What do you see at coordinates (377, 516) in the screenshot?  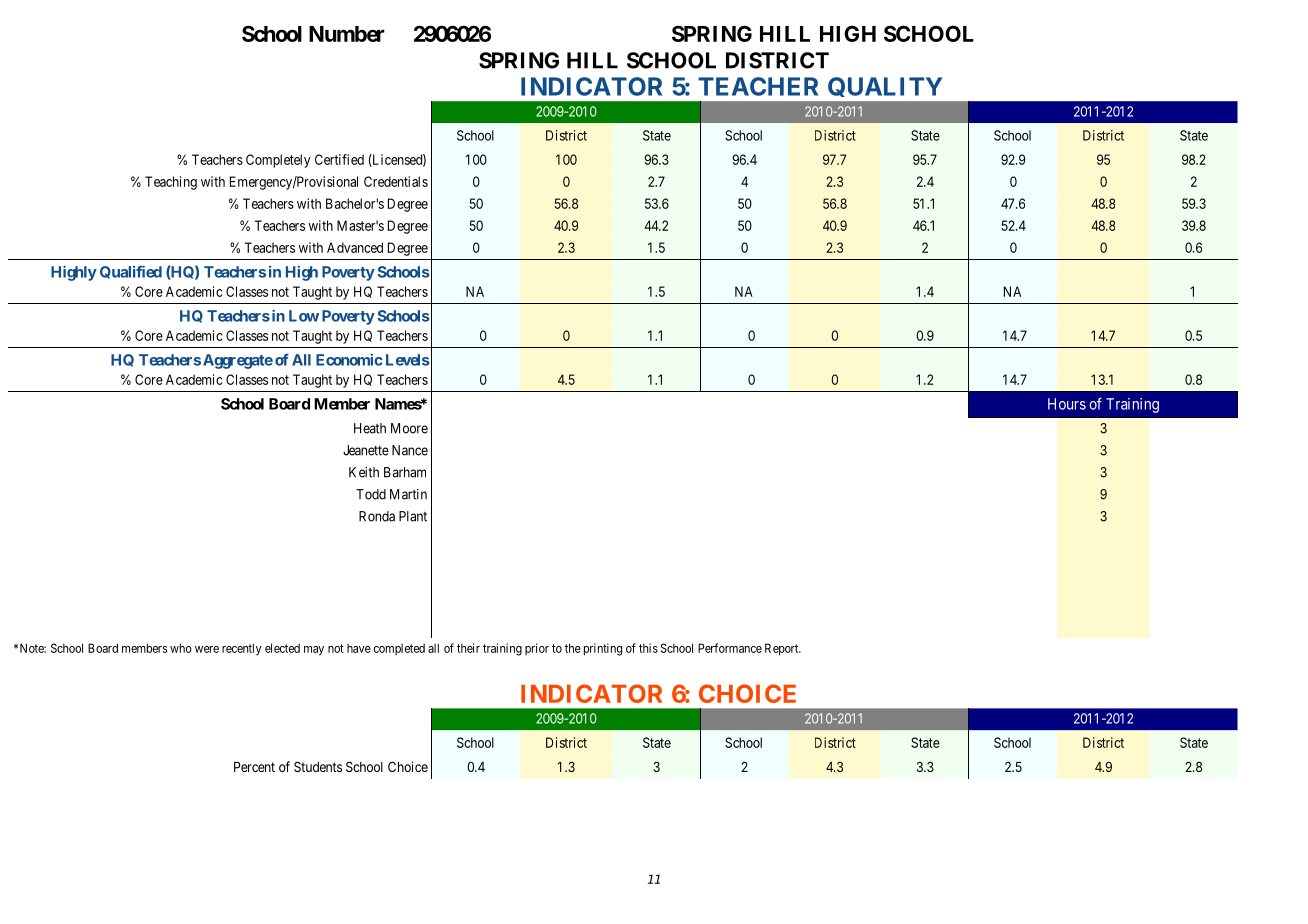 I see `Ronda` at bounding box center [377, 516].
